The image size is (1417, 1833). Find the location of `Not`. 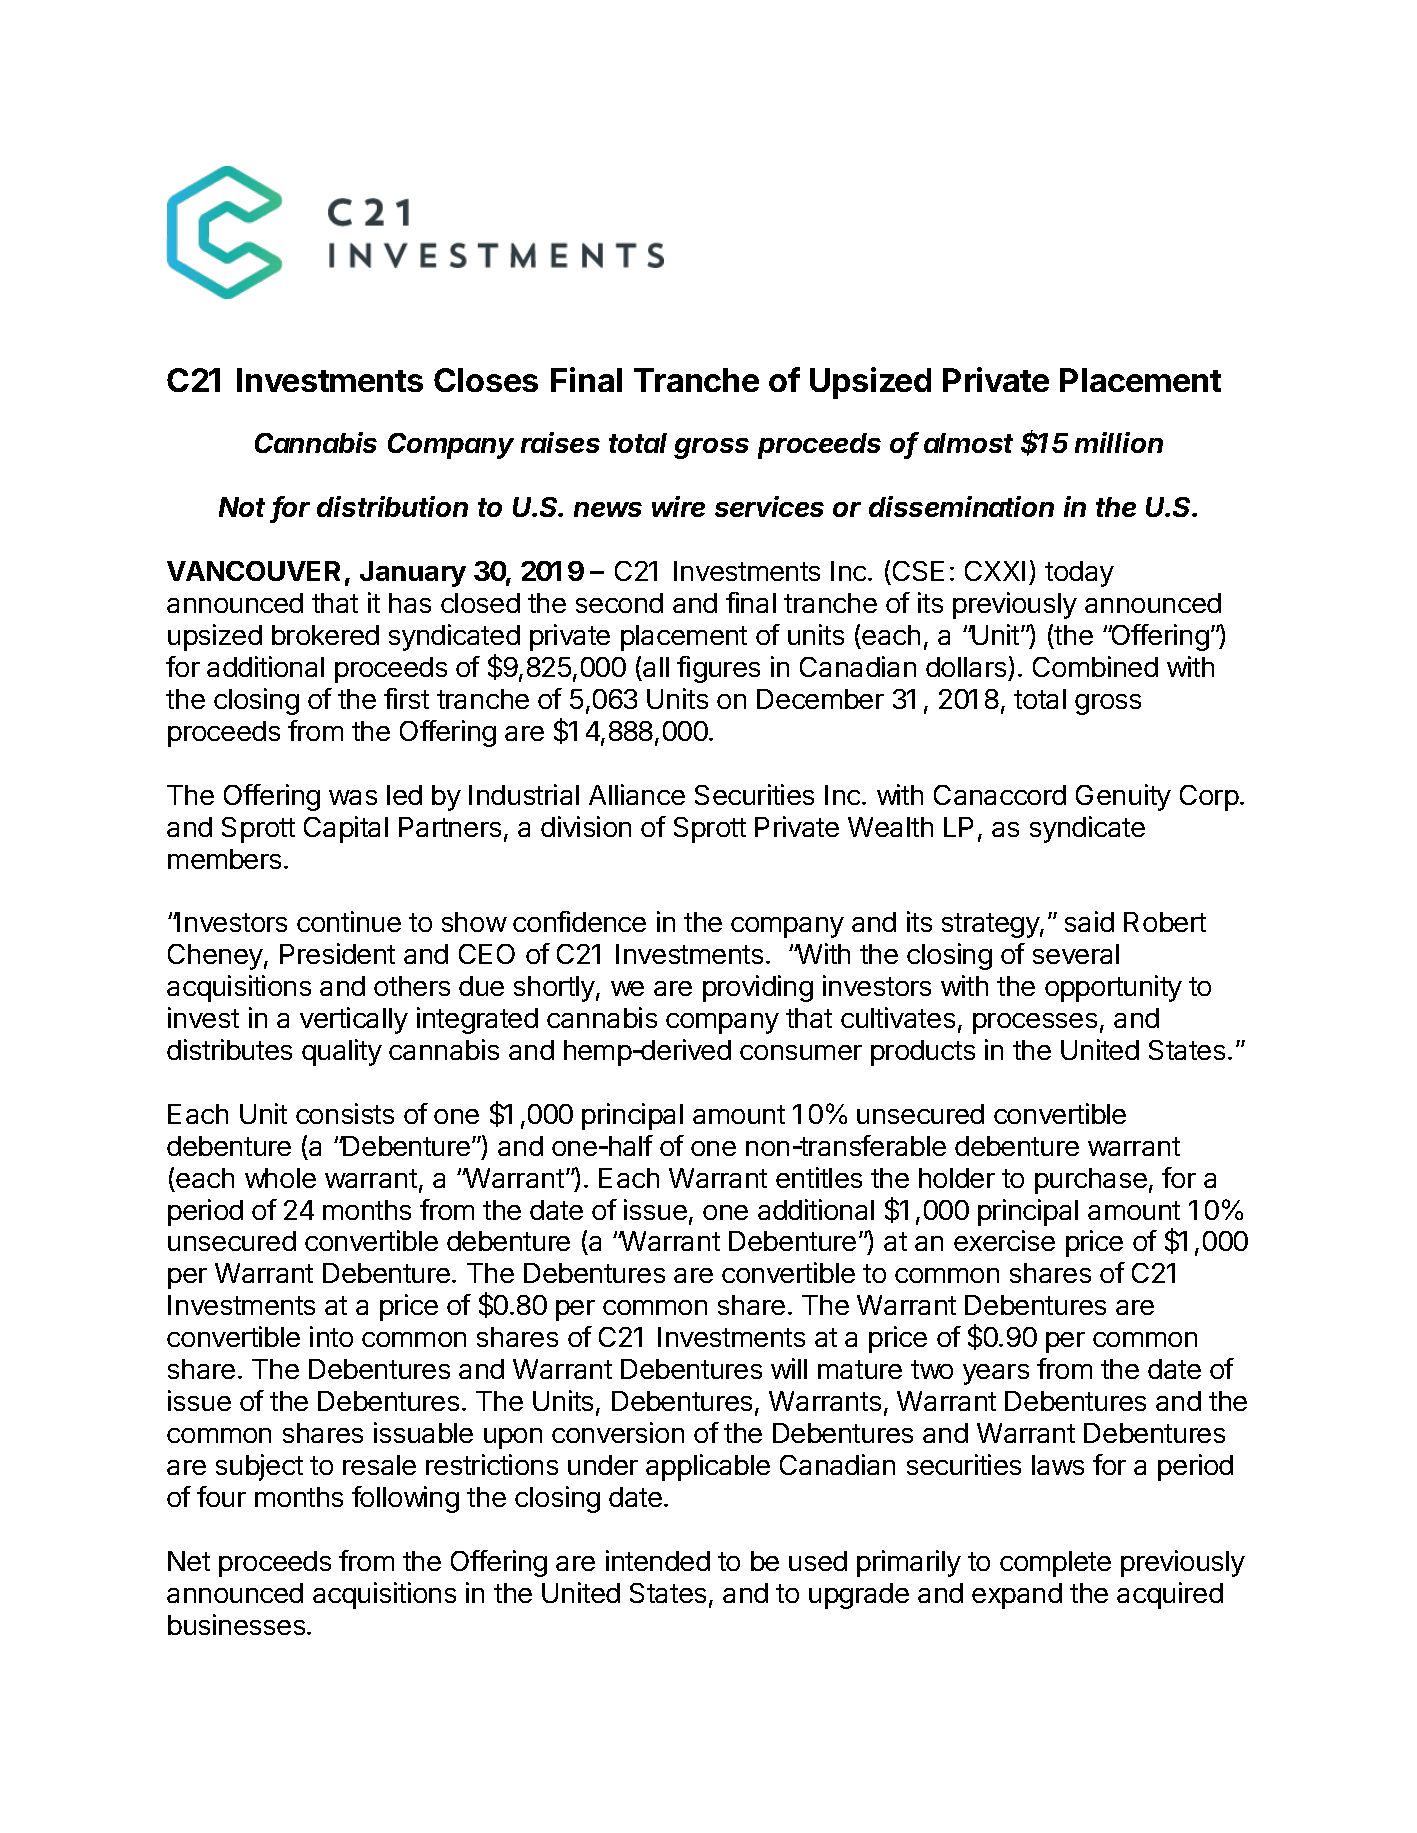

Not is located at coordinates (242, 507).
